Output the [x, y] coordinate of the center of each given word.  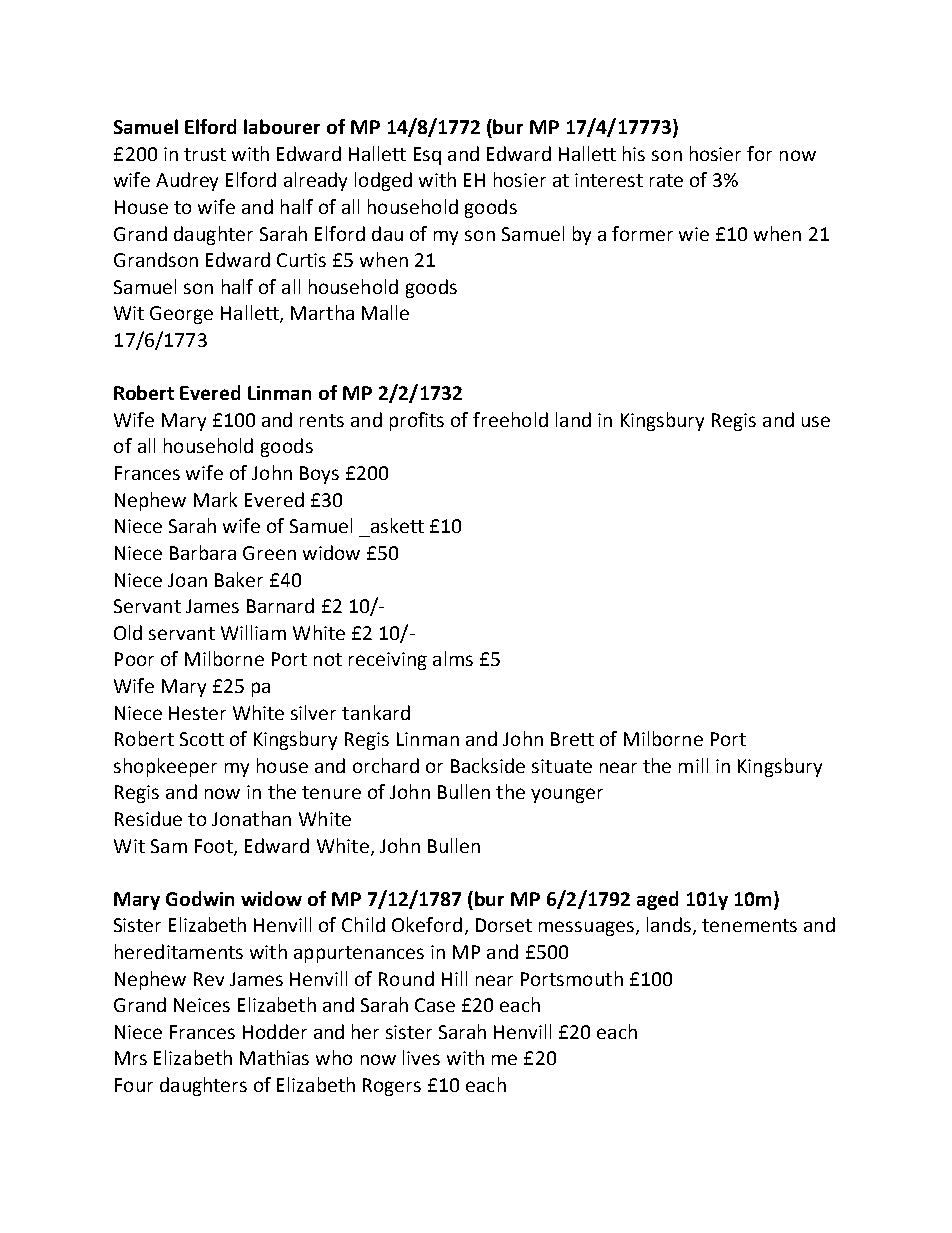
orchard [386, 765]
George [181, 315]
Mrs [131, 1058]
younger [567, 795]
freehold [510, 419]
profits [417, 421]
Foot [215, 847]
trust [205, 154]
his [634, 153]
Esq [427, 156]
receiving [388, 661]
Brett [572, 739]
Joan [187, 580]
